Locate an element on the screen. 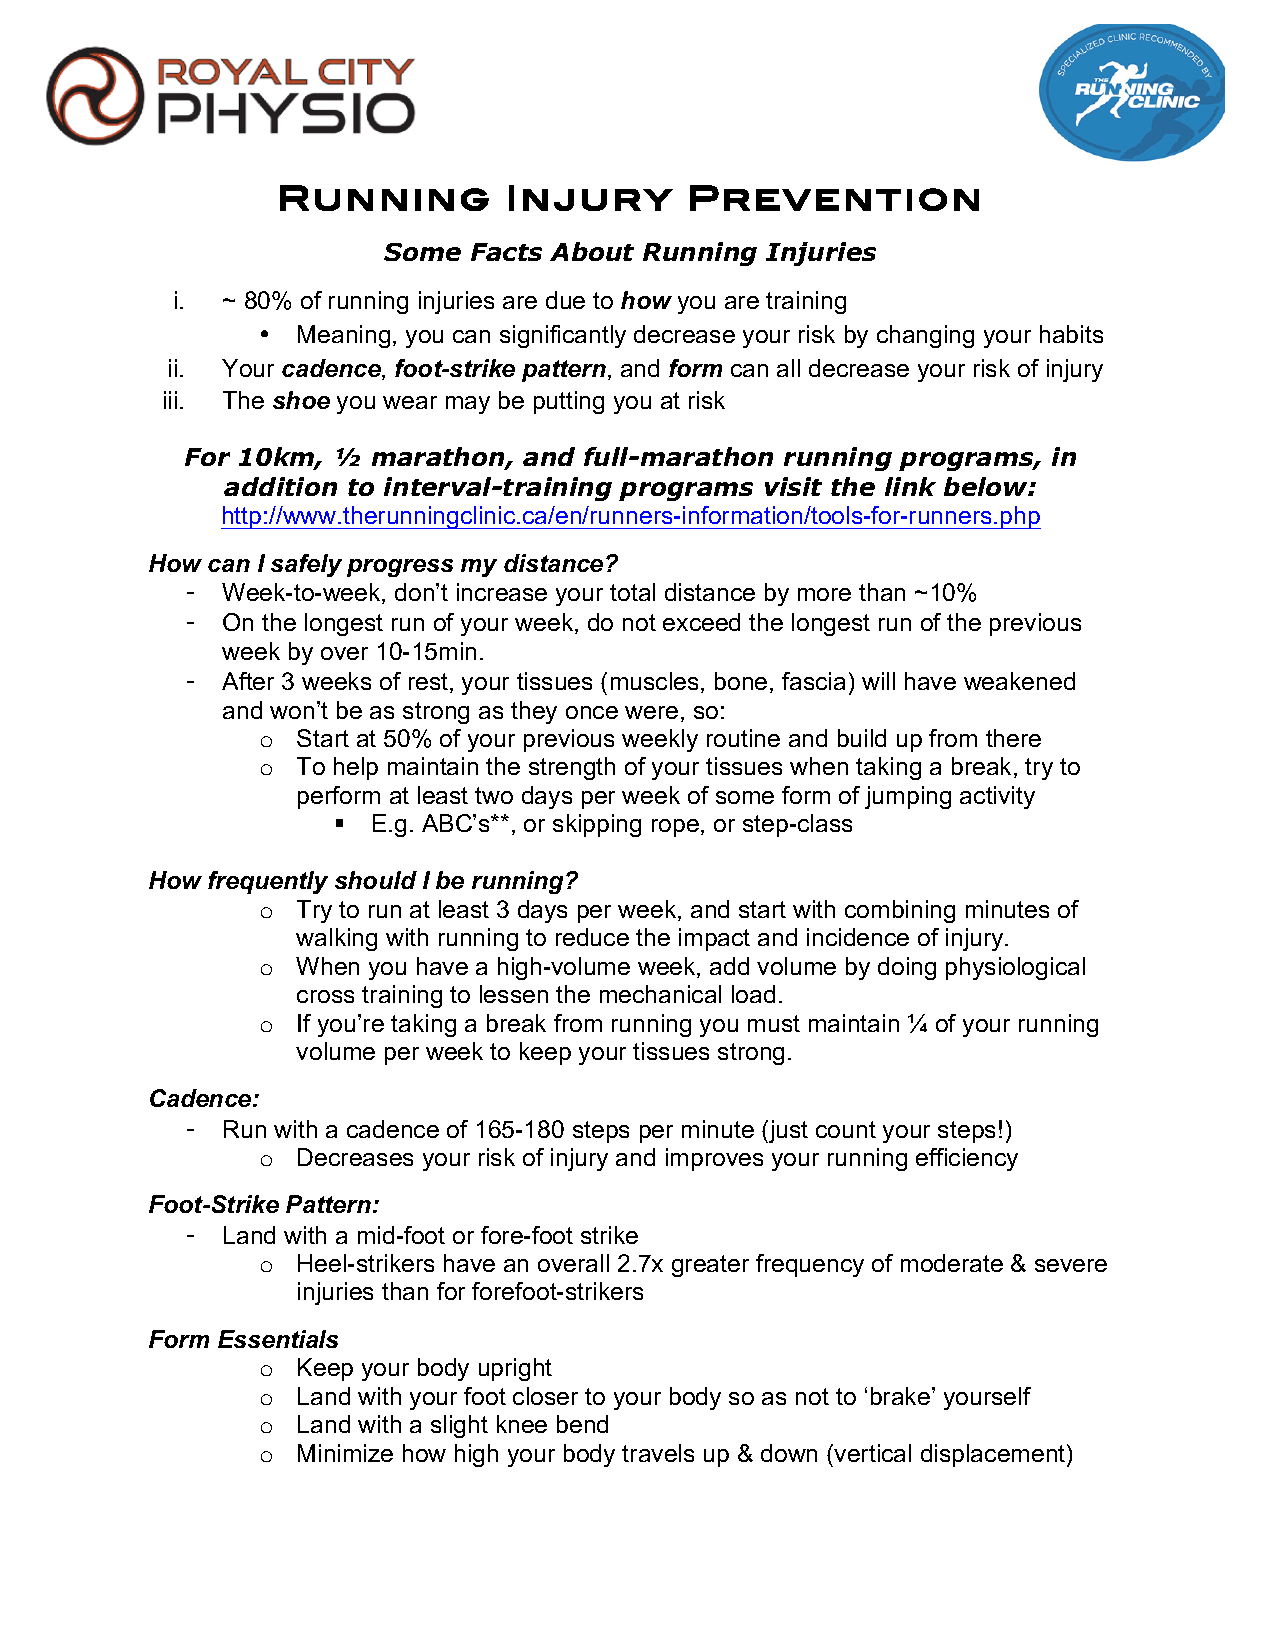  Prevention is located at coordinates (834, 198).
